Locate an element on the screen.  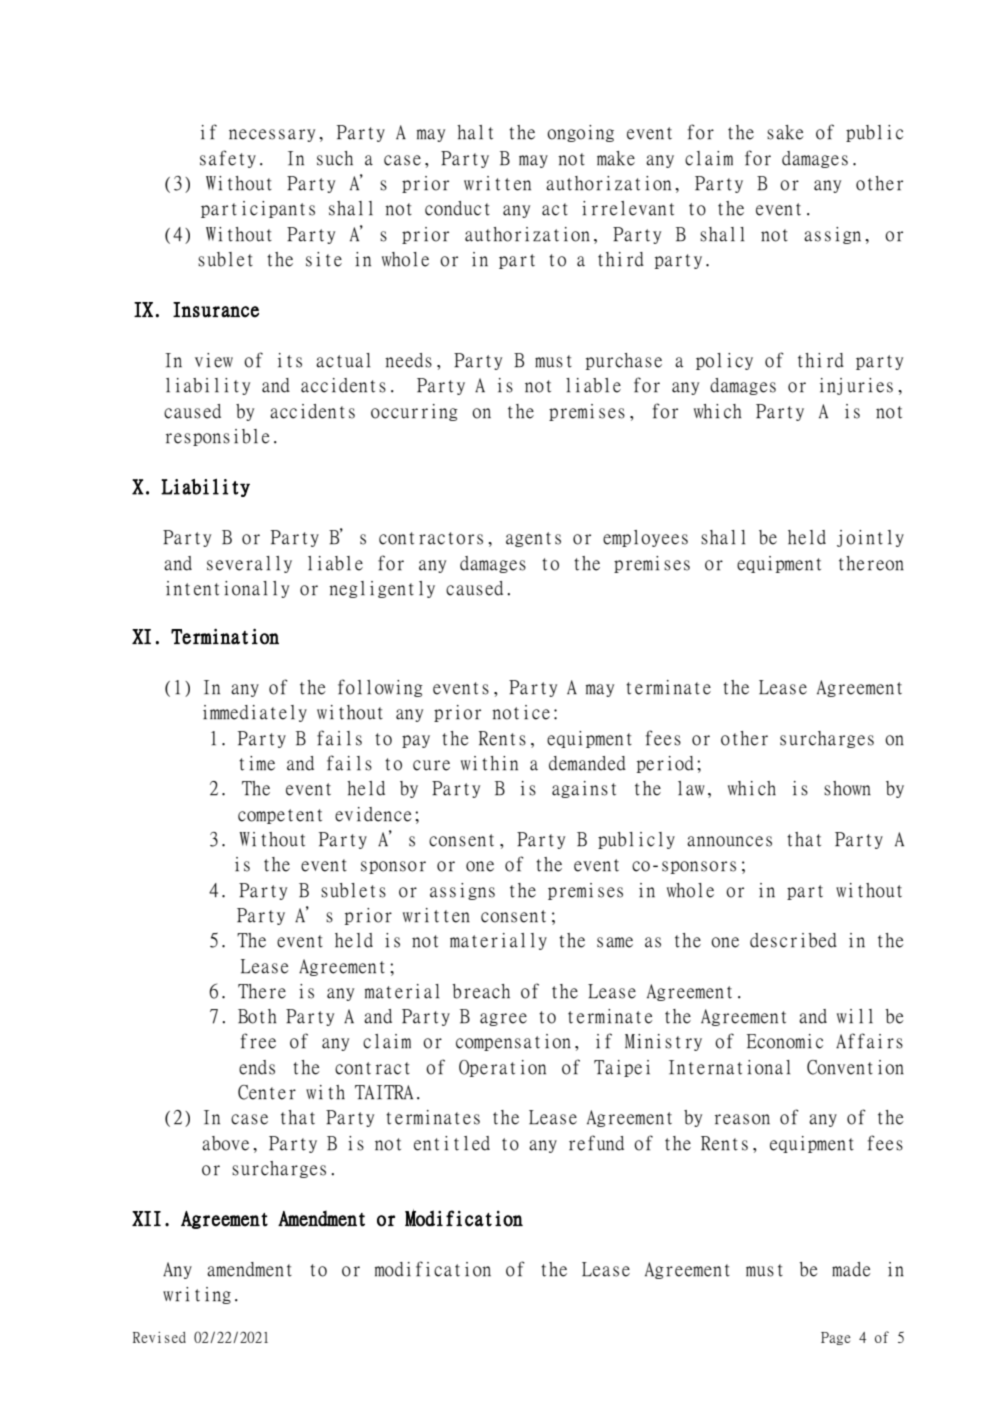
writing is located at coordinates (197, 1295).
